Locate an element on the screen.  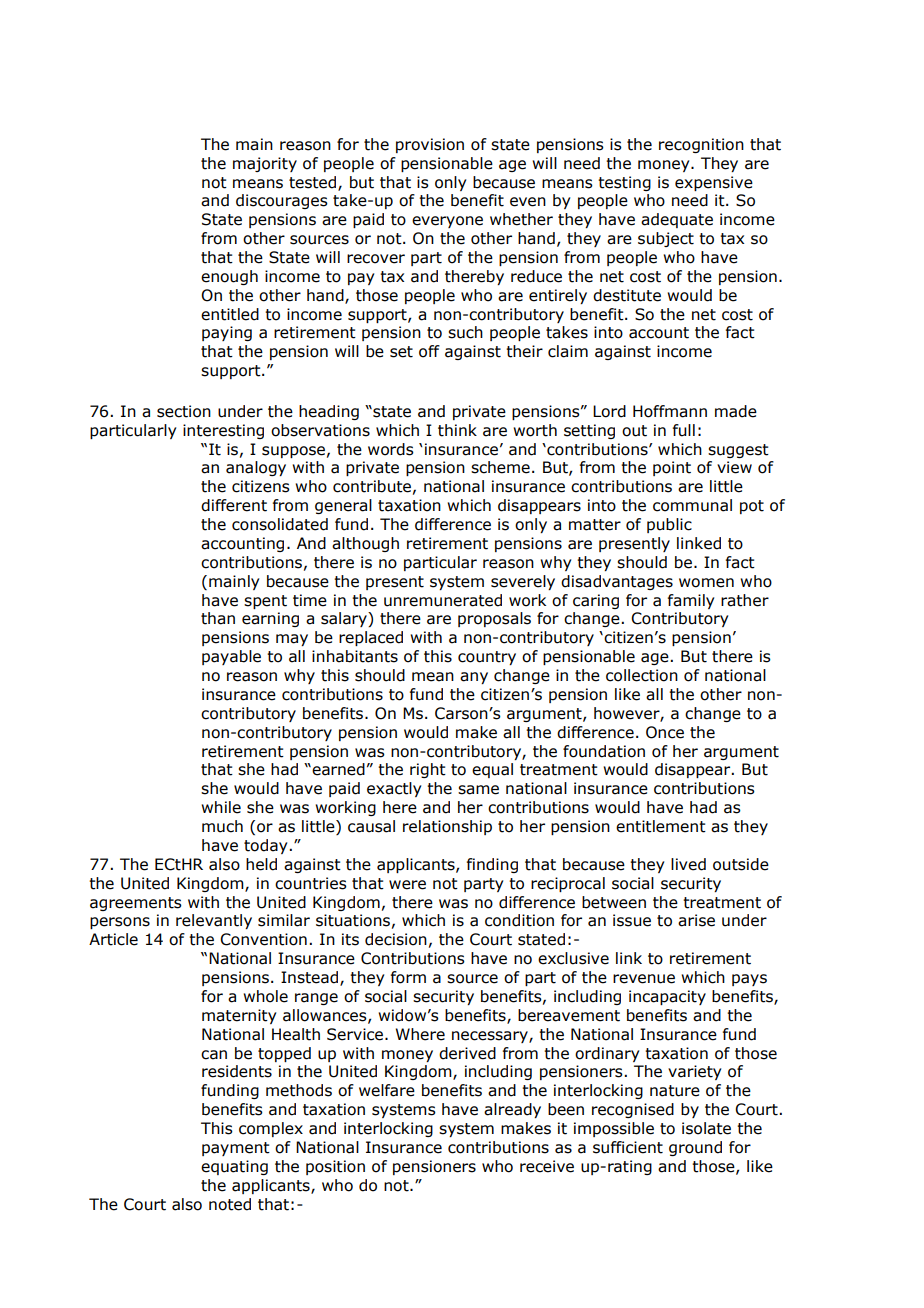
majority is located at coordinates (265, 164).
